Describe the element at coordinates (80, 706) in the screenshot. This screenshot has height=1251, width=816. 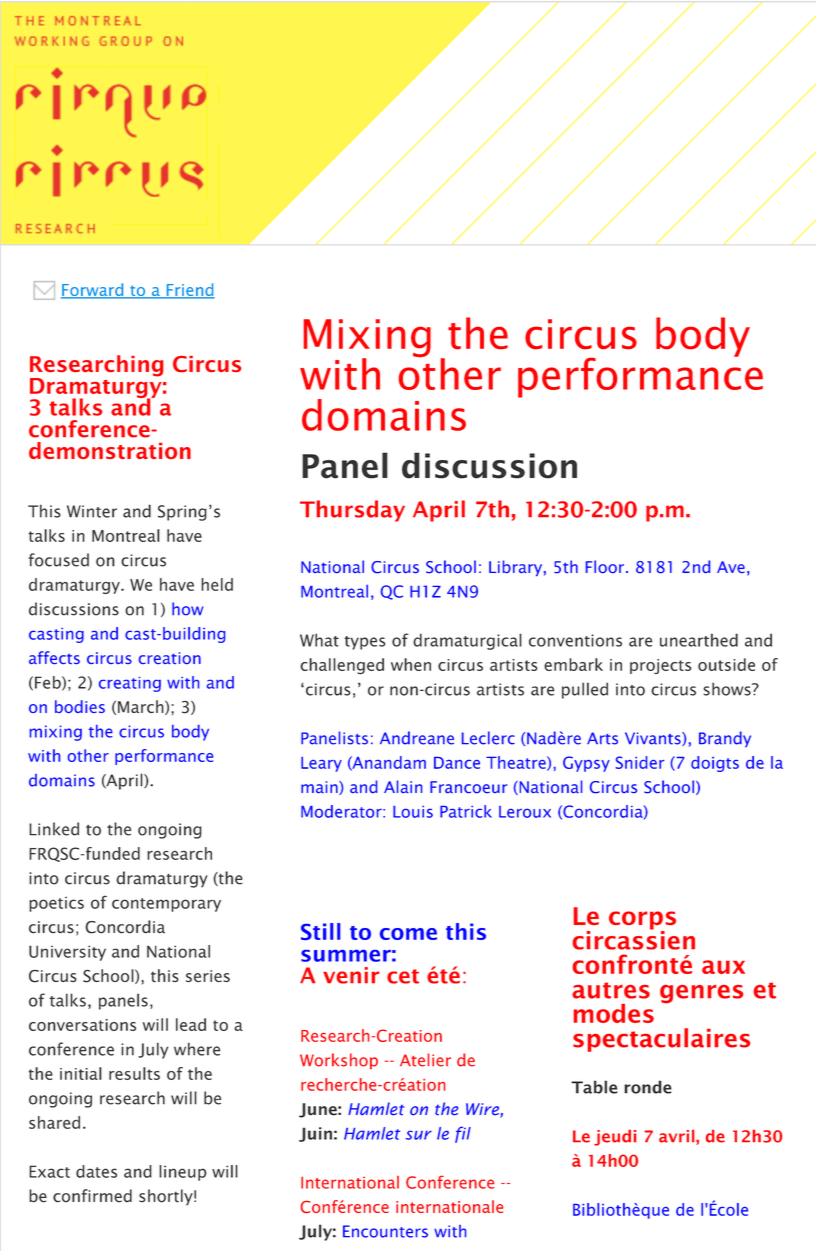
I see `bodies` at that location.
